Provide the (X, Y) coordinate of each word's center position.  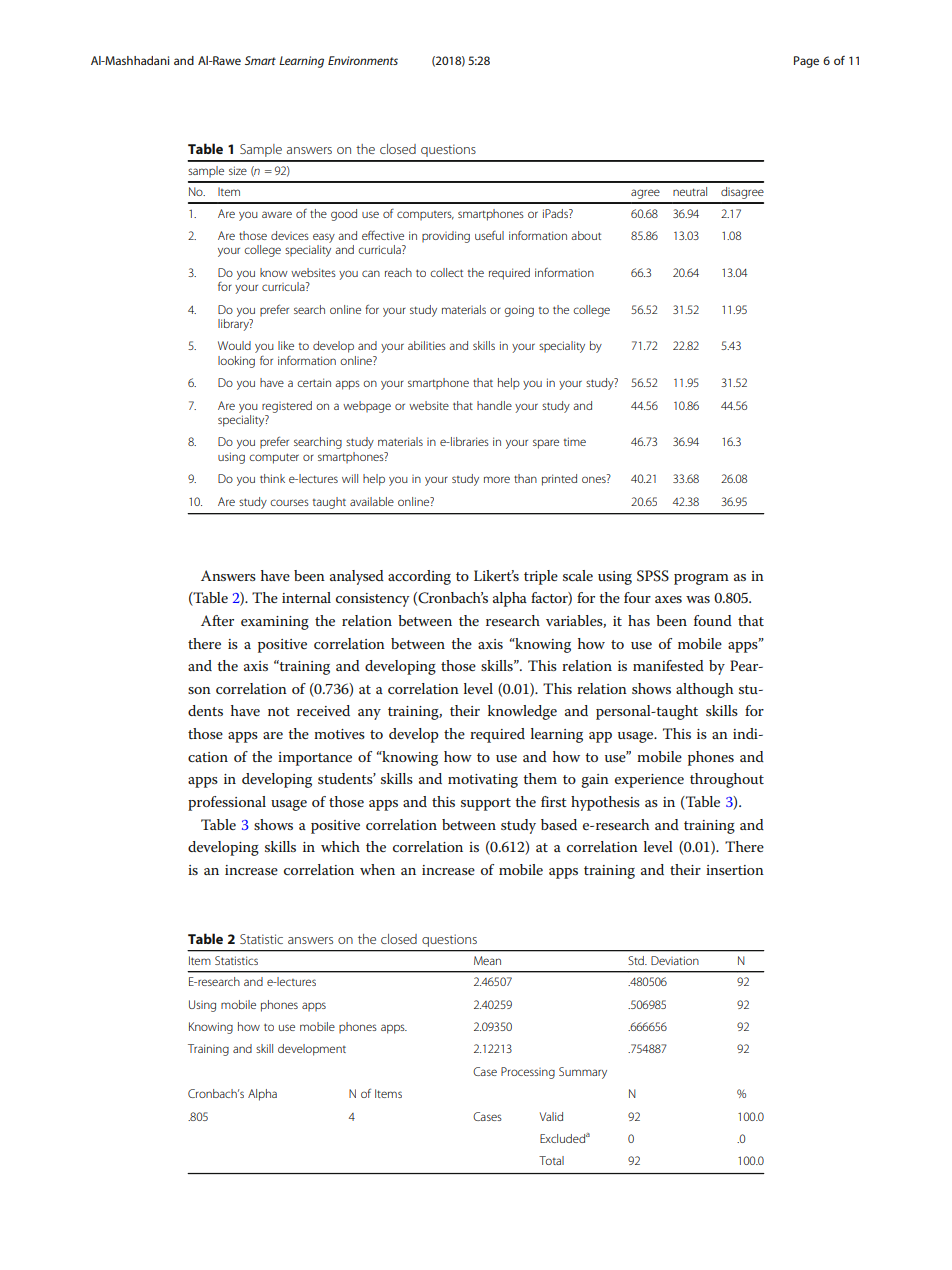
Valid (551, 1116)
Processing (528, 1073)
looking (236, 362)
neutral (690, 191)
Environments (363, 60)
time (575, 441)
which (340, 846)
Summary (583, 1073)
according (419, 577)
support (486, 804)
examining (275, 623)
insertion (735, 870)
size (238, 170)
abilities (427, 345)
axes (668, 599)
